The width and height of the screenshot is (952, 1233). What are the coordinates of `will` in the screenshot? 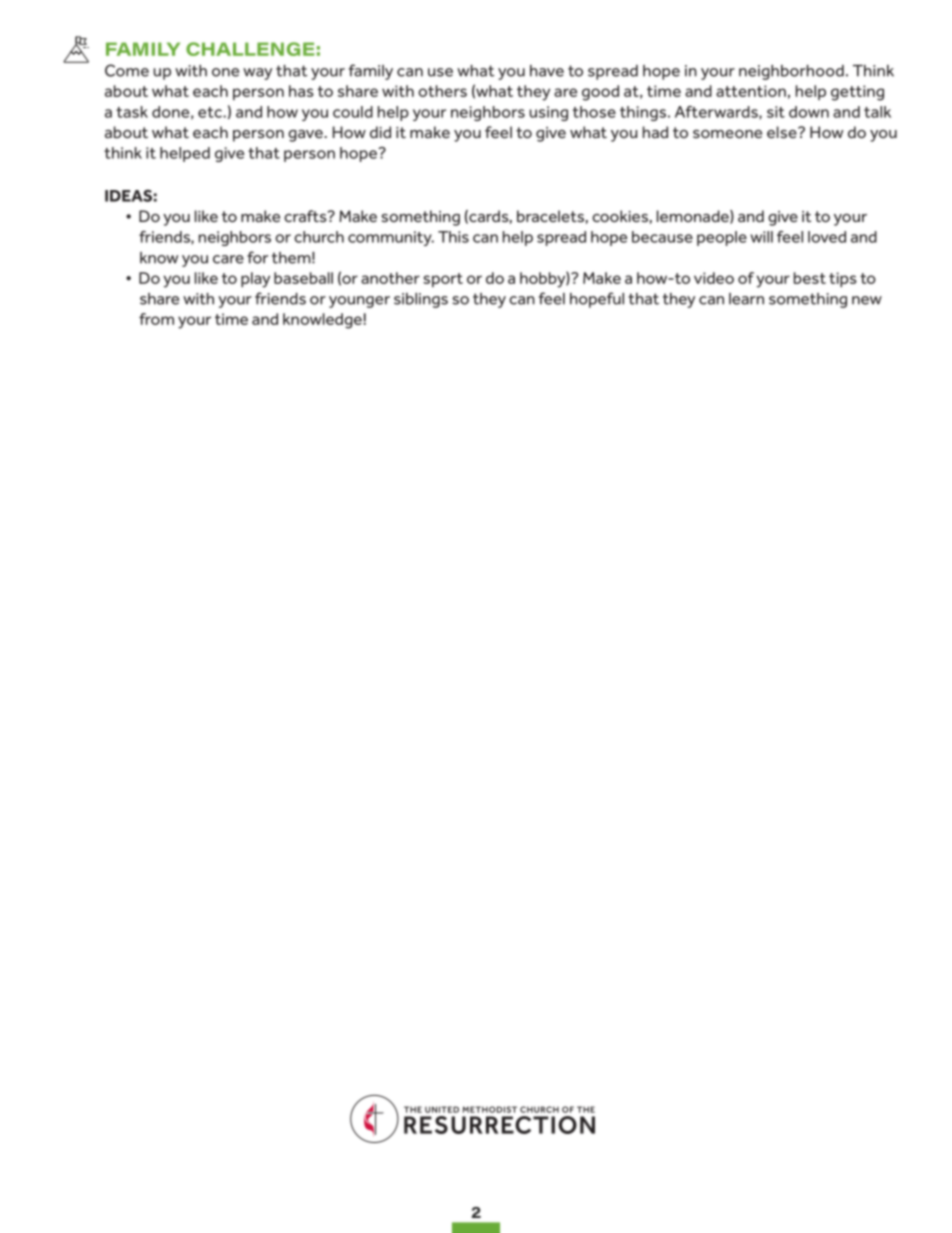 It's located at (761, 237).
